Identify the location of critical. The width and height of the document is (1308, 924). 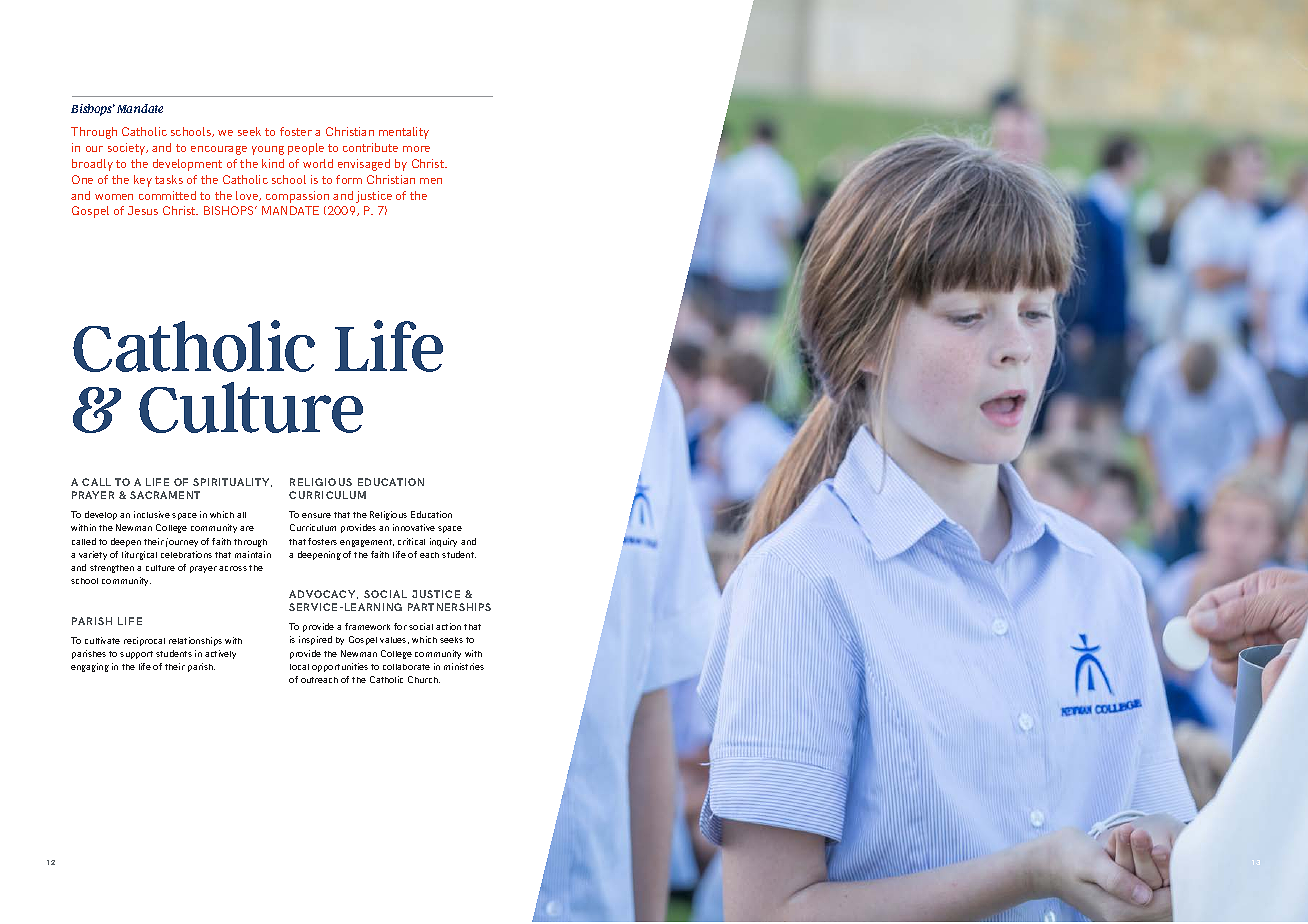
(411, 541).
